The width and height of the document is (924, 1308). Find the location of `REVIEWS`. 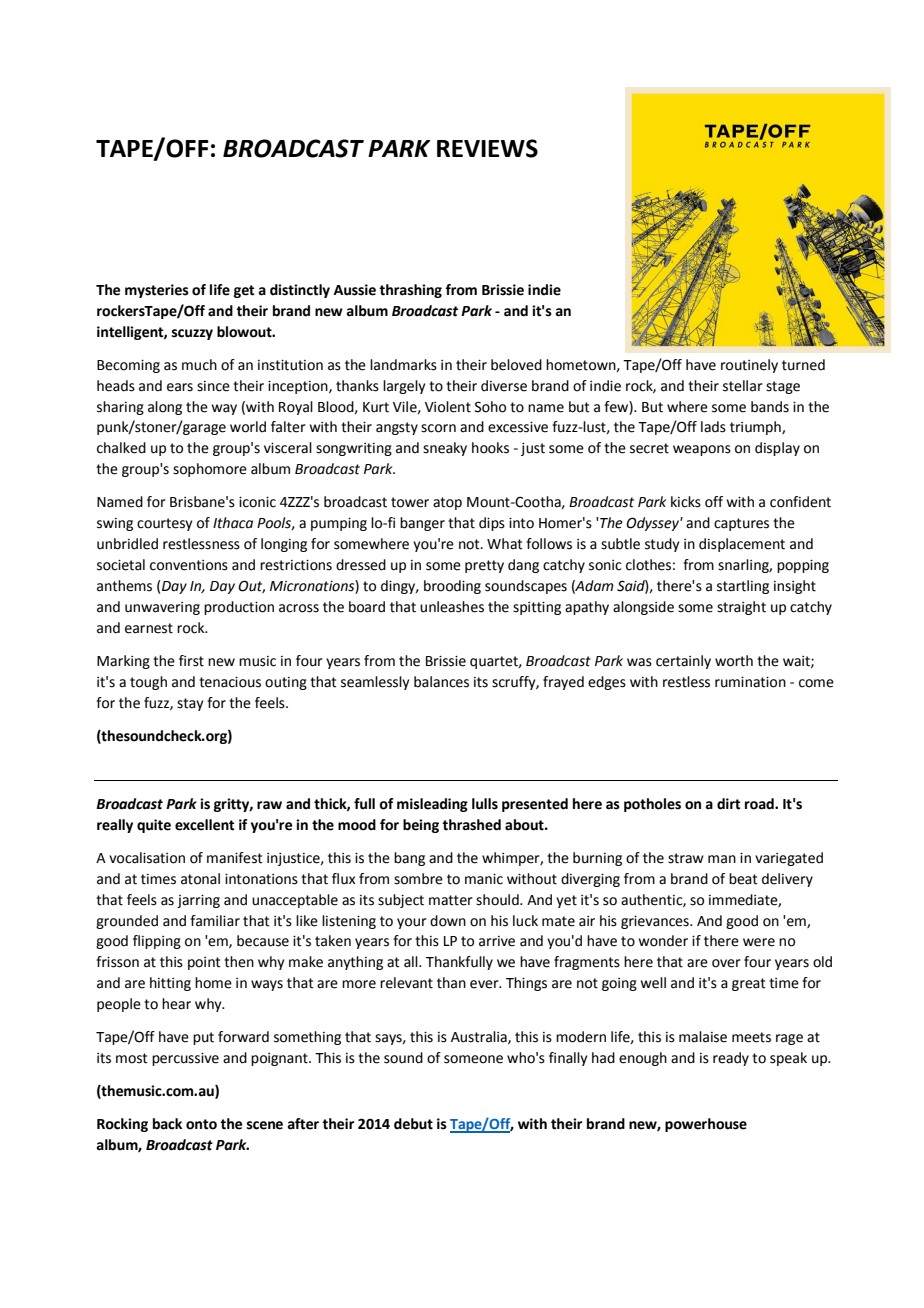

REVIEWS is located at coordinates (487, 148).
